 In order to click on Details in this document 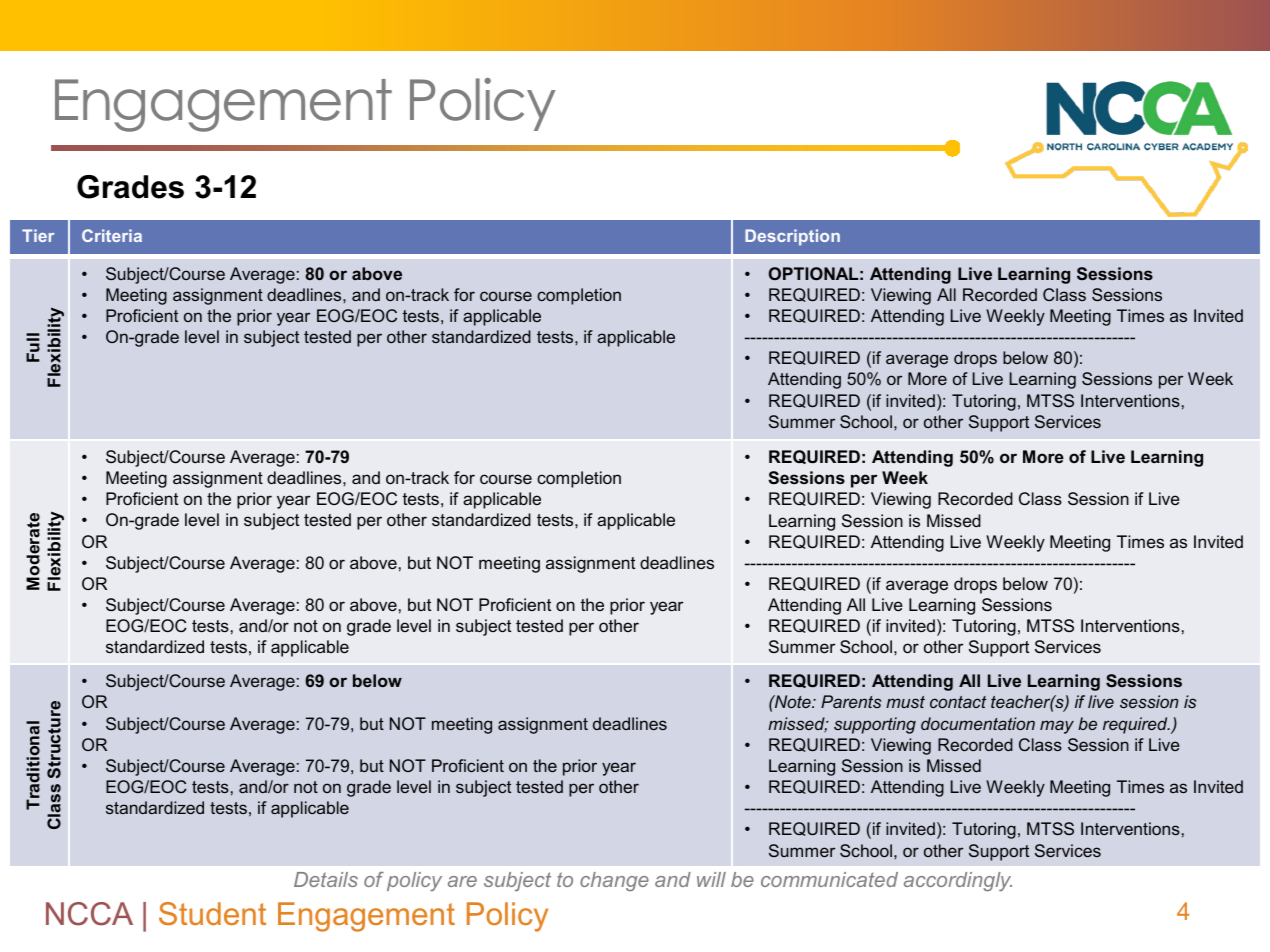, I will do `click(326, 879)`.
